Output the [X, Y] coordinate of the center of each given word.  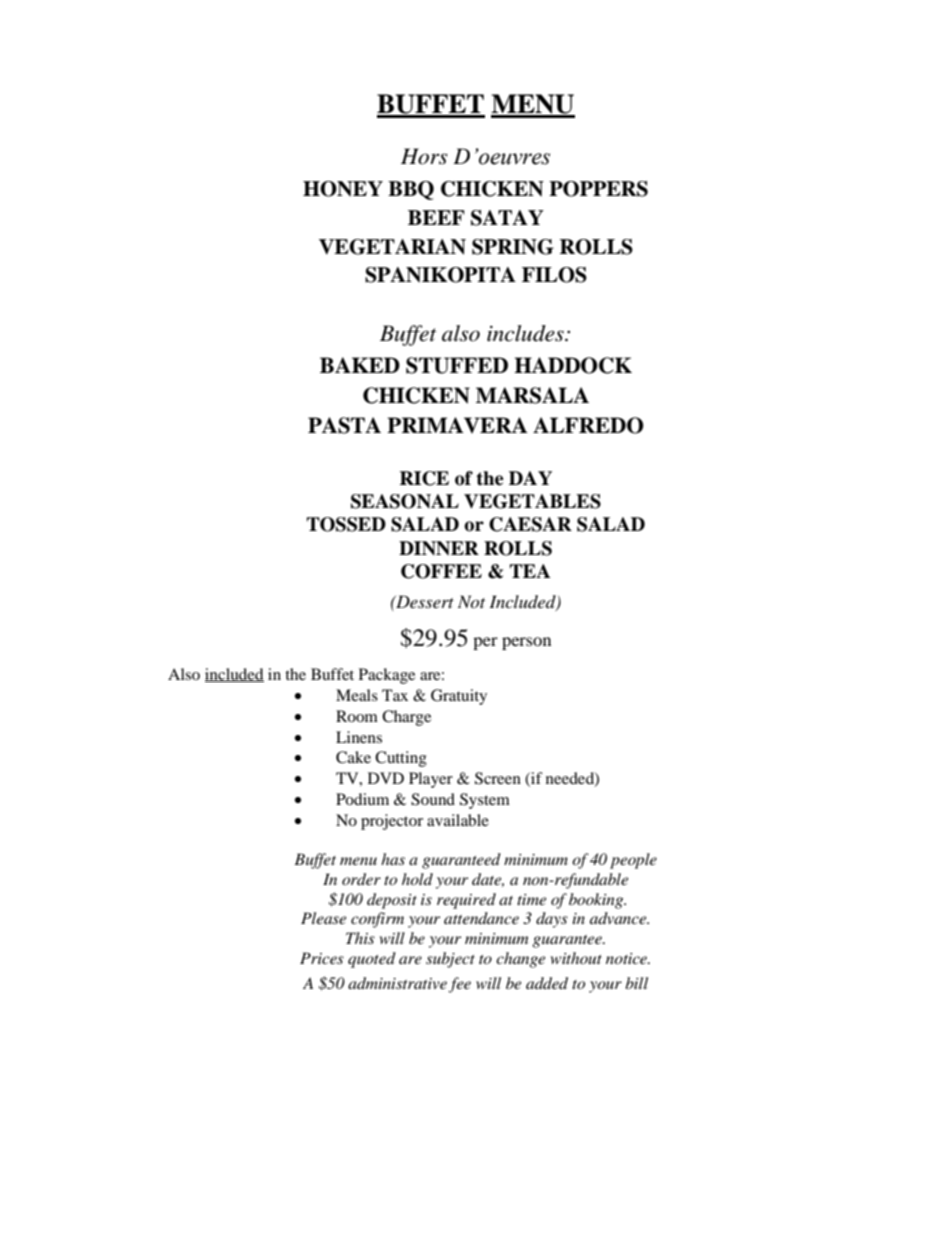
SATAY [507, 218]
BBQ [411, 190]
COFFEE [441, 571]
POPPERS [598, 189]
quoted [372, 960]
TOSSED [346, 524]
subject [450, 960]
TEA [530, 571]
